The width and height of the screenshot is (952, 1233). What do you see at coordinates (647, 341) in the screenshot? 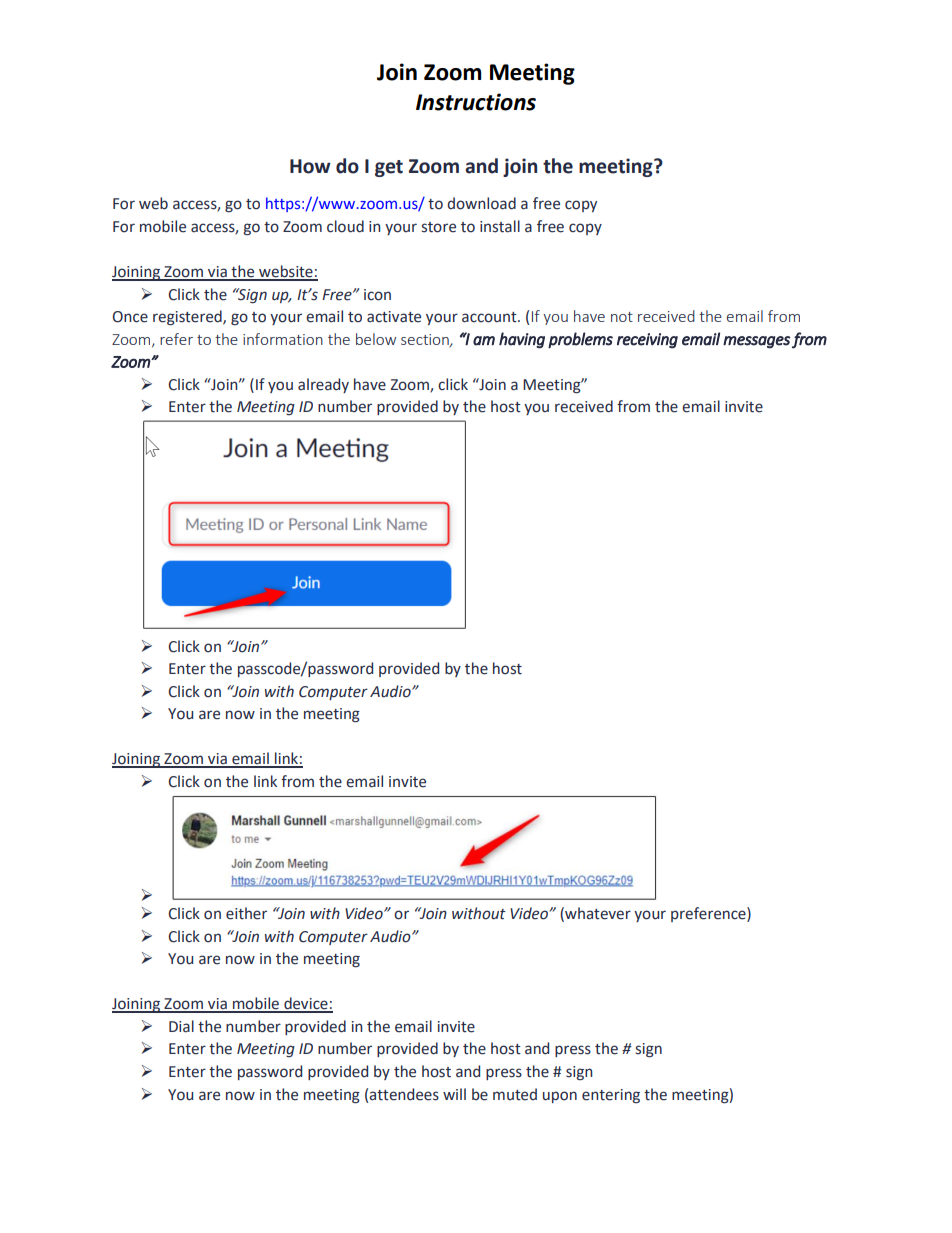
I see `receiving` at bounding box center [647, 341].
